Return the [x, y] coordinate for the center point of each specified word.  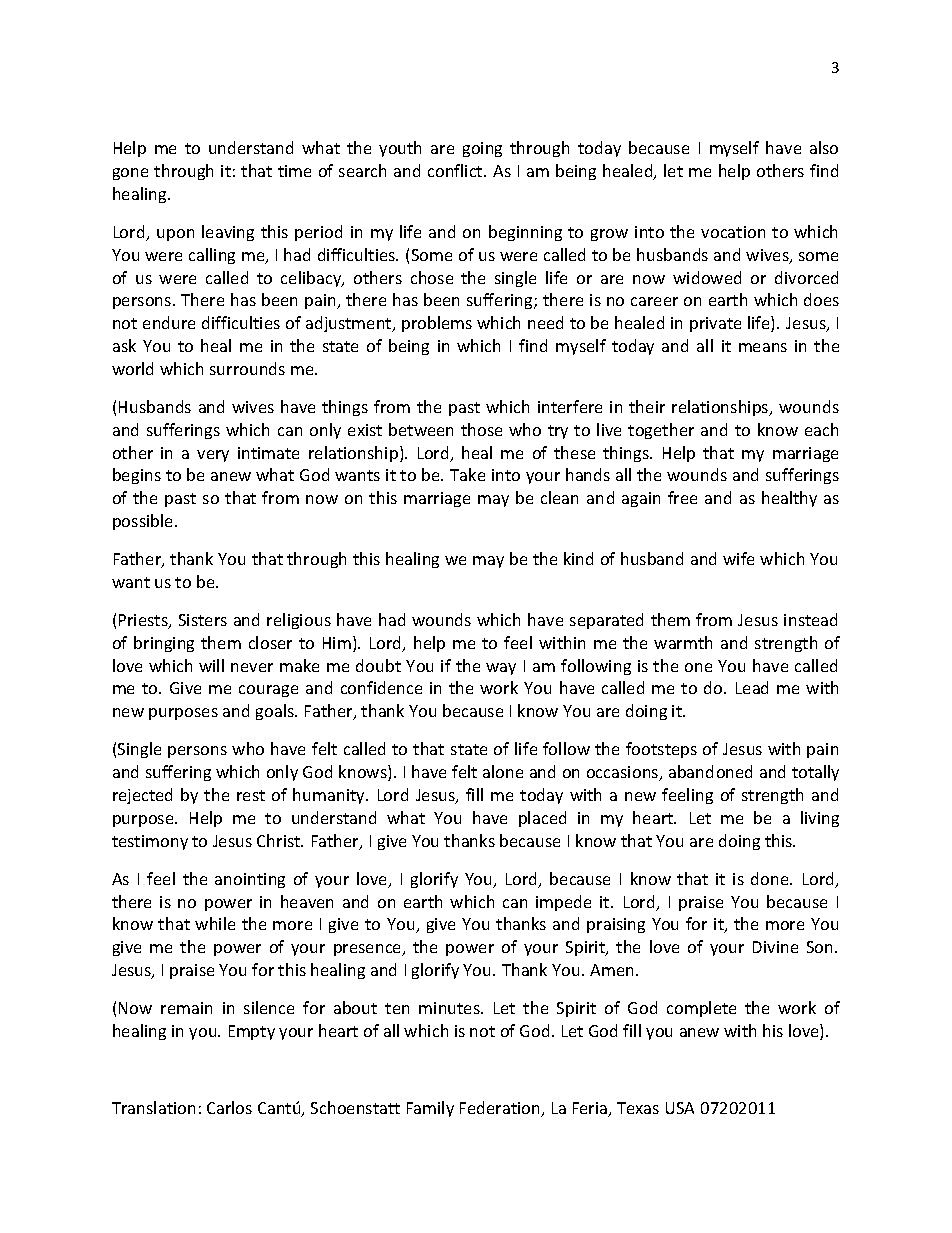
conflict [456, 170]
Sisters [203, 620]
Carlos [229, 1107]
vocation [733, 232]
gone [130, 174]
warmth [683, 642]
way [501, 669]
